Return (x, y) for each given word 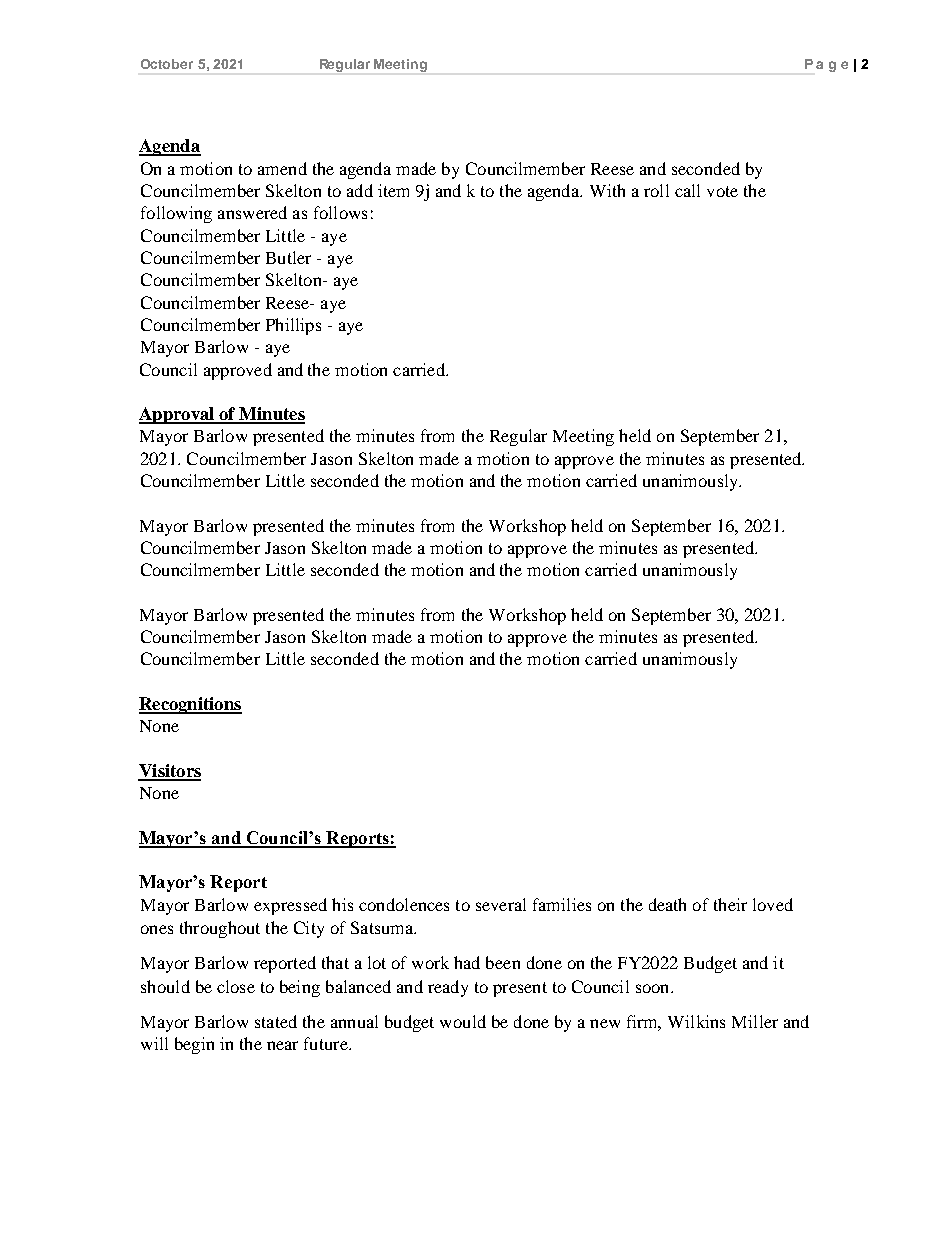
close (236, 986)
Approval (178, 415)
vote (722, 191)
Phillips (293, 326)
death (667, 904)
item (393, 190)
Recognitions (190, 705)
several (501, 904)
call (687, 190)
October (167, 64)
